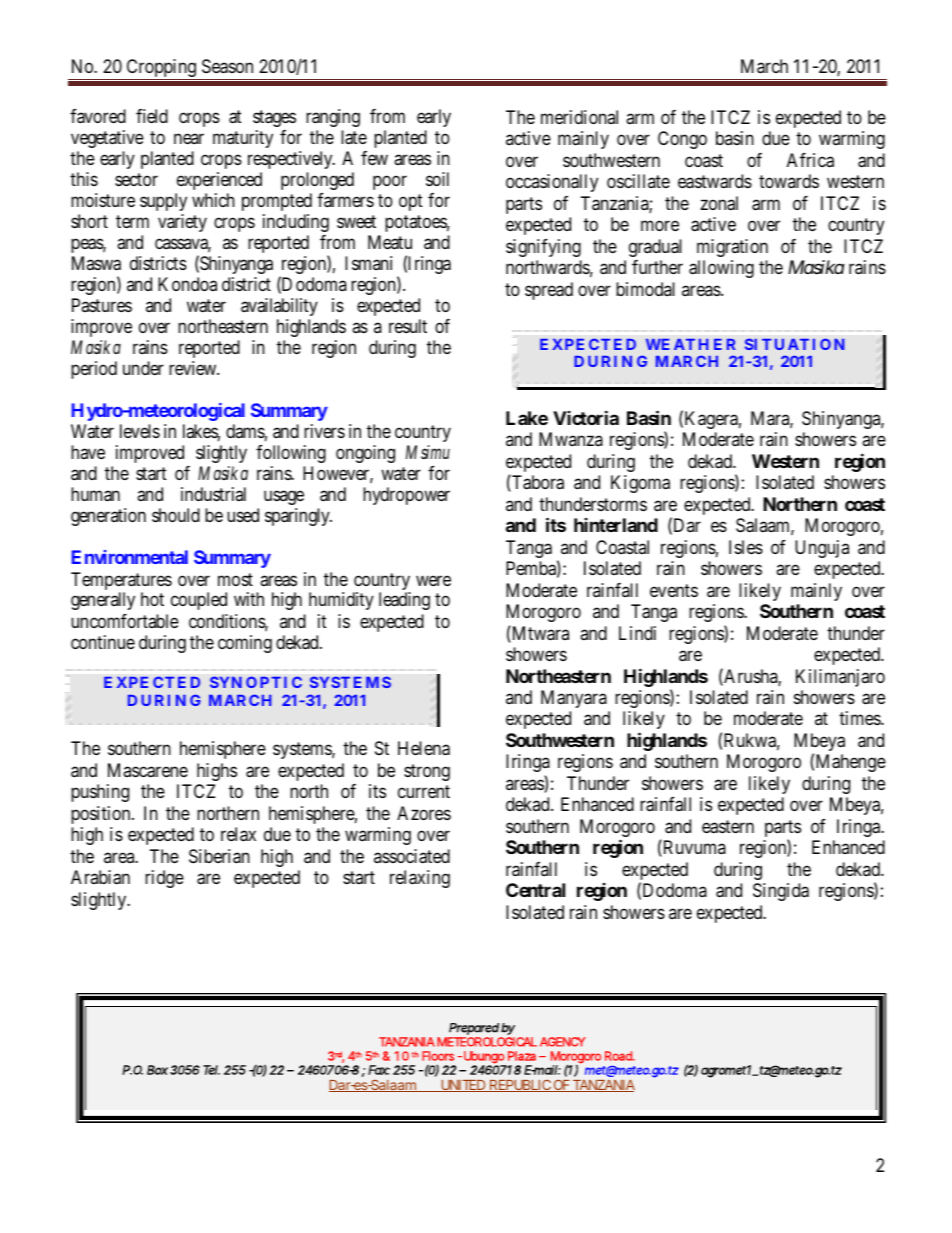 Image resolution: width=952 pixels, height=1233 pixels. What do you see at coordinates (152, 116) in the screenshot?
I see `field` at bounding box center [152, 116].
